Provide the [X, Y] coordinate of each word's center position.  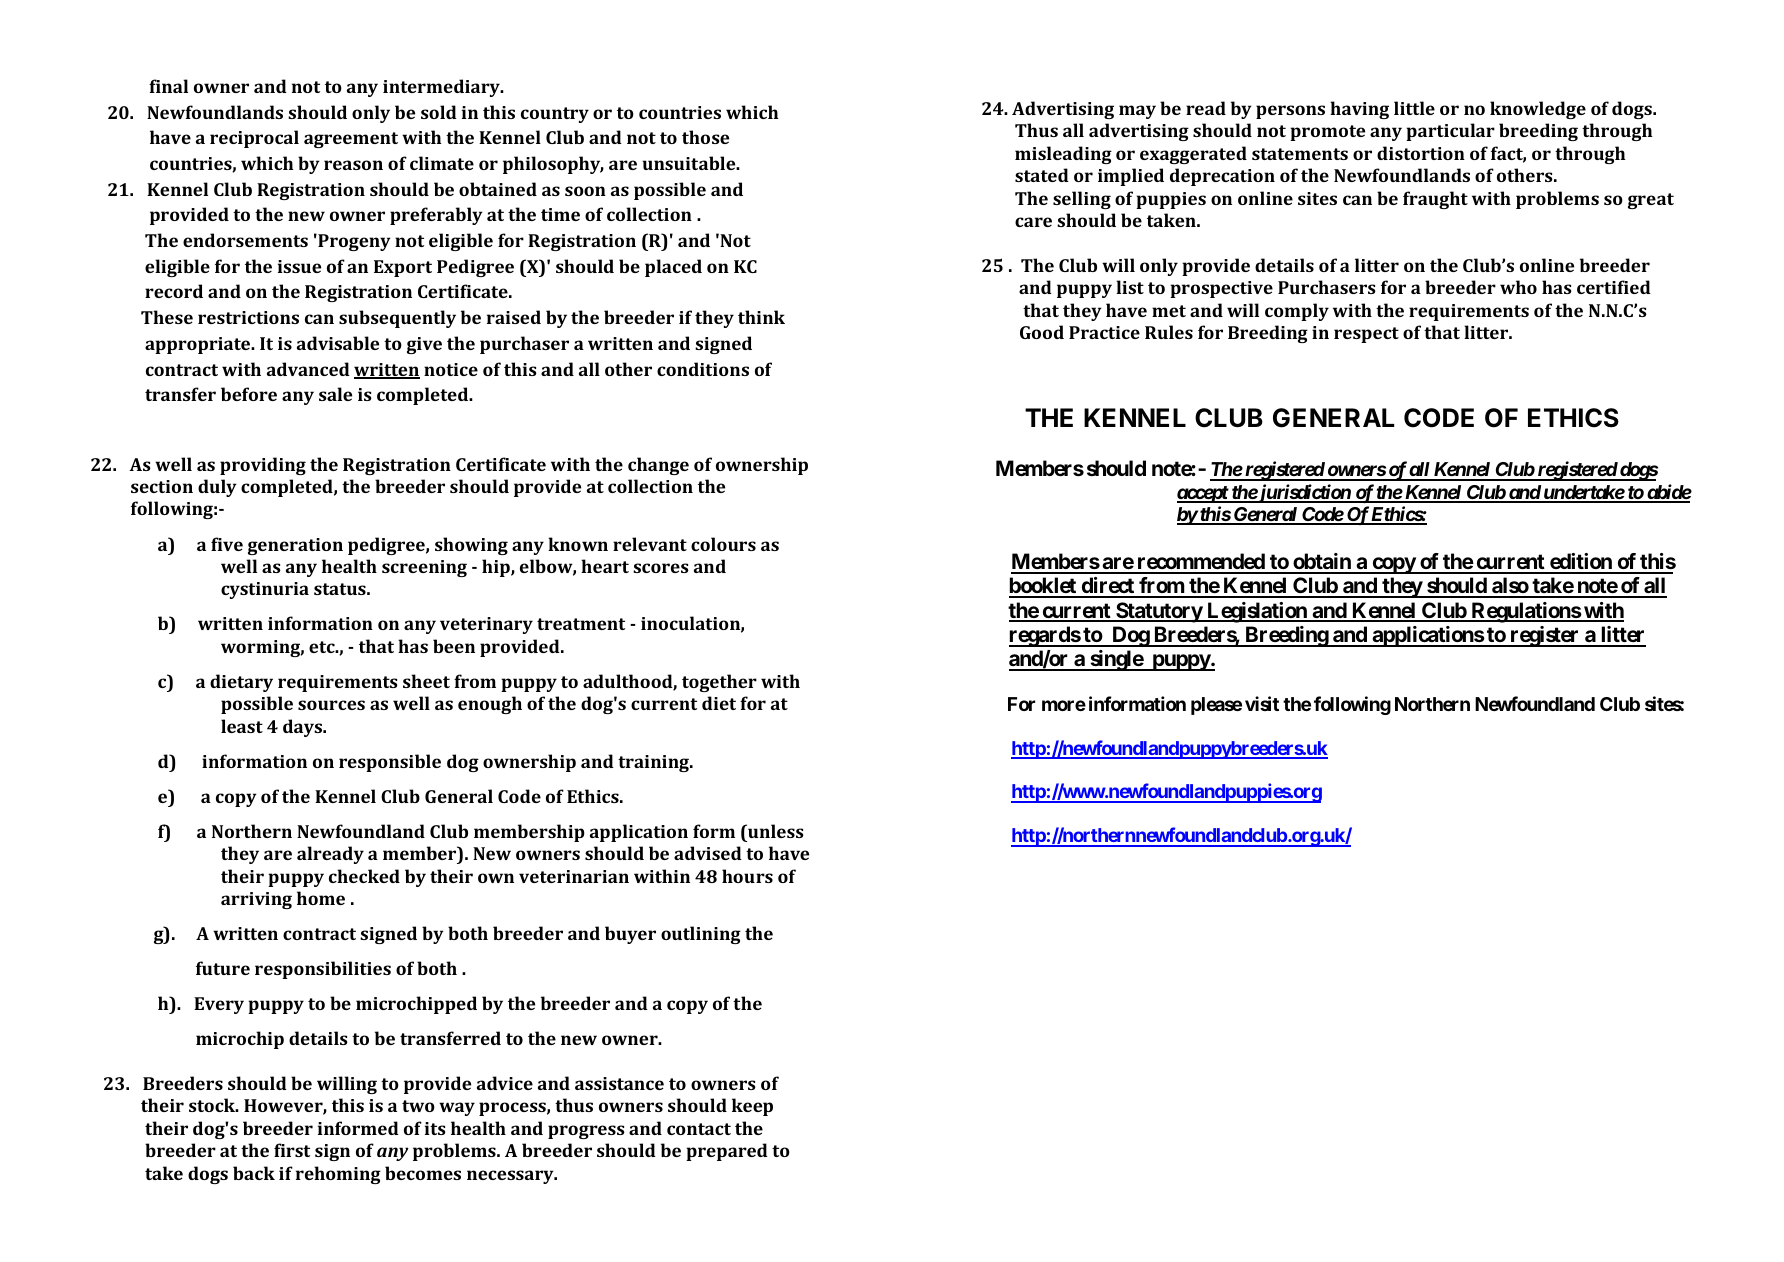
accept [1203, 494]
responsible [390, 763]
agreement [351, 140]
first [292, 1150]
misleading [1063, 155]
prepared [727, 1152]
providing [263, 466]
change [658, 466]
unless [775, 831]
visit [1262, 703]
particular [1450, 132]
